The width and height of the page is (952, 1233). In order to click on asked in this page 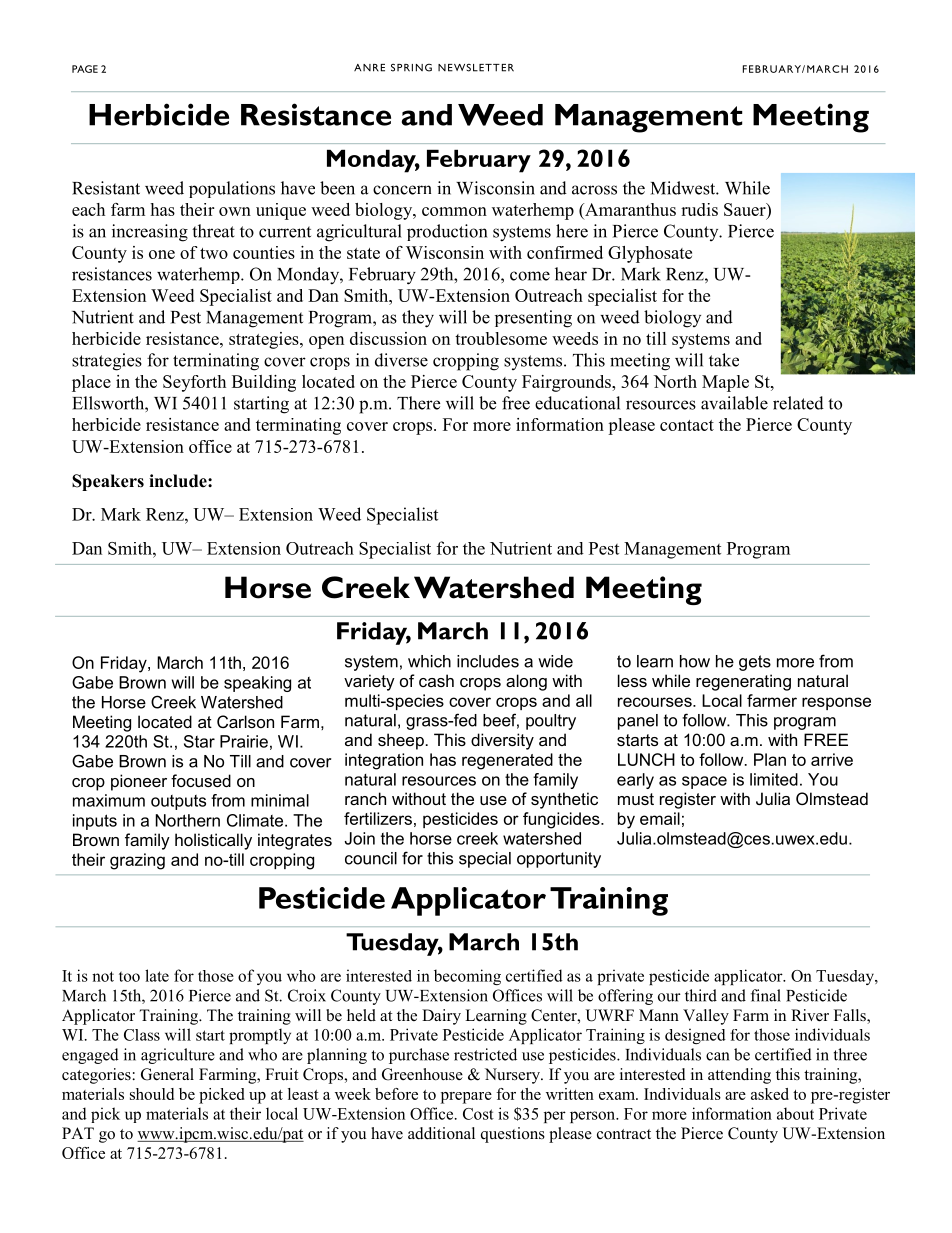, I will do `click(770, 1094)`.
